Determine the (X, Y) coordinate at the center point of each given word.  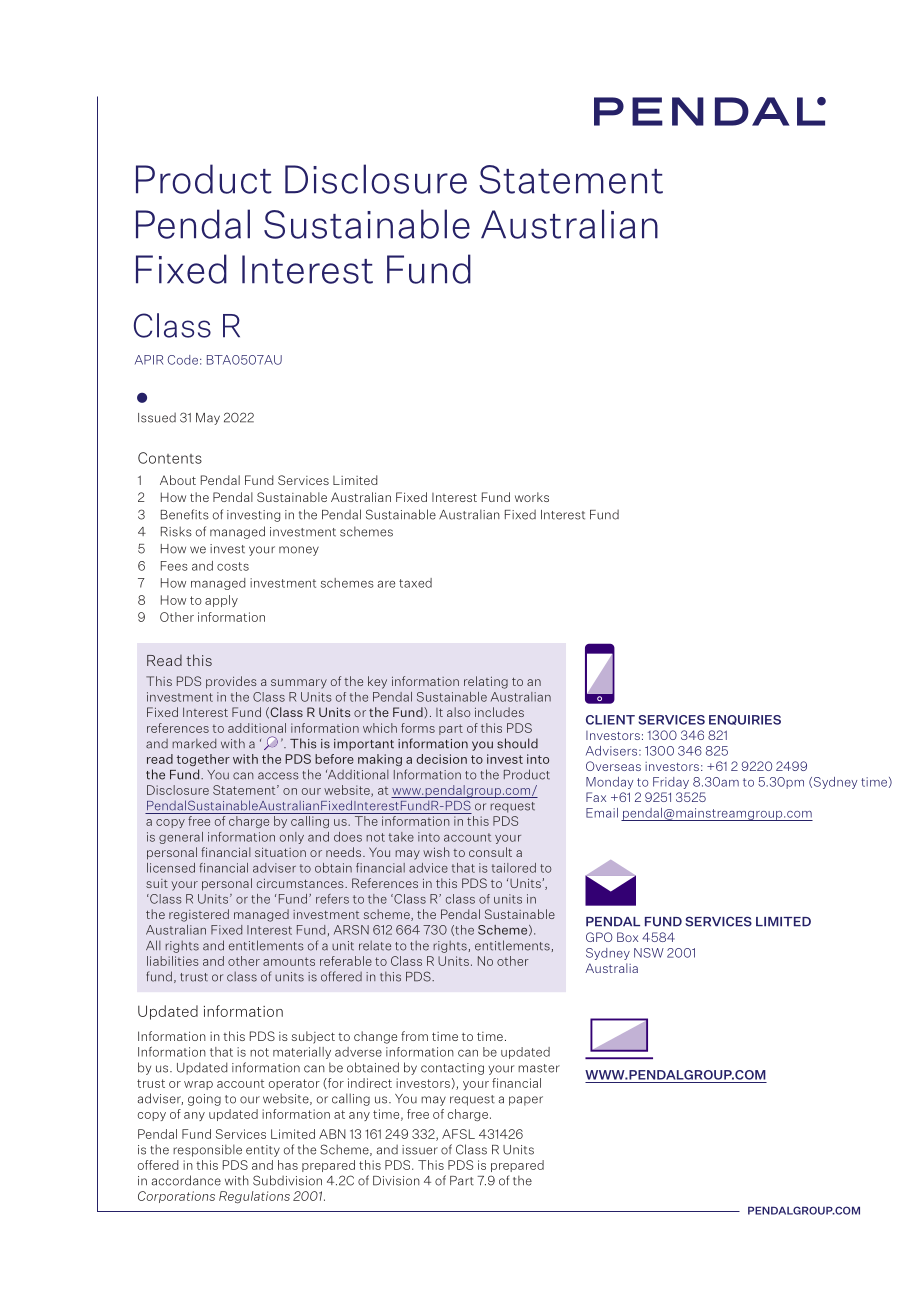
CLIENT (610, 720)
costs (233, 566)
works (532, 497)
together (203, 760)
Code (183, 360)
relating (486, 682)
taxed (415, 583)
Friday (671, 783)
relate (375, 946)
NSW (649, 953)
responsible (207, 1150)
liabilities (172, 961)
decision (441, 759)
